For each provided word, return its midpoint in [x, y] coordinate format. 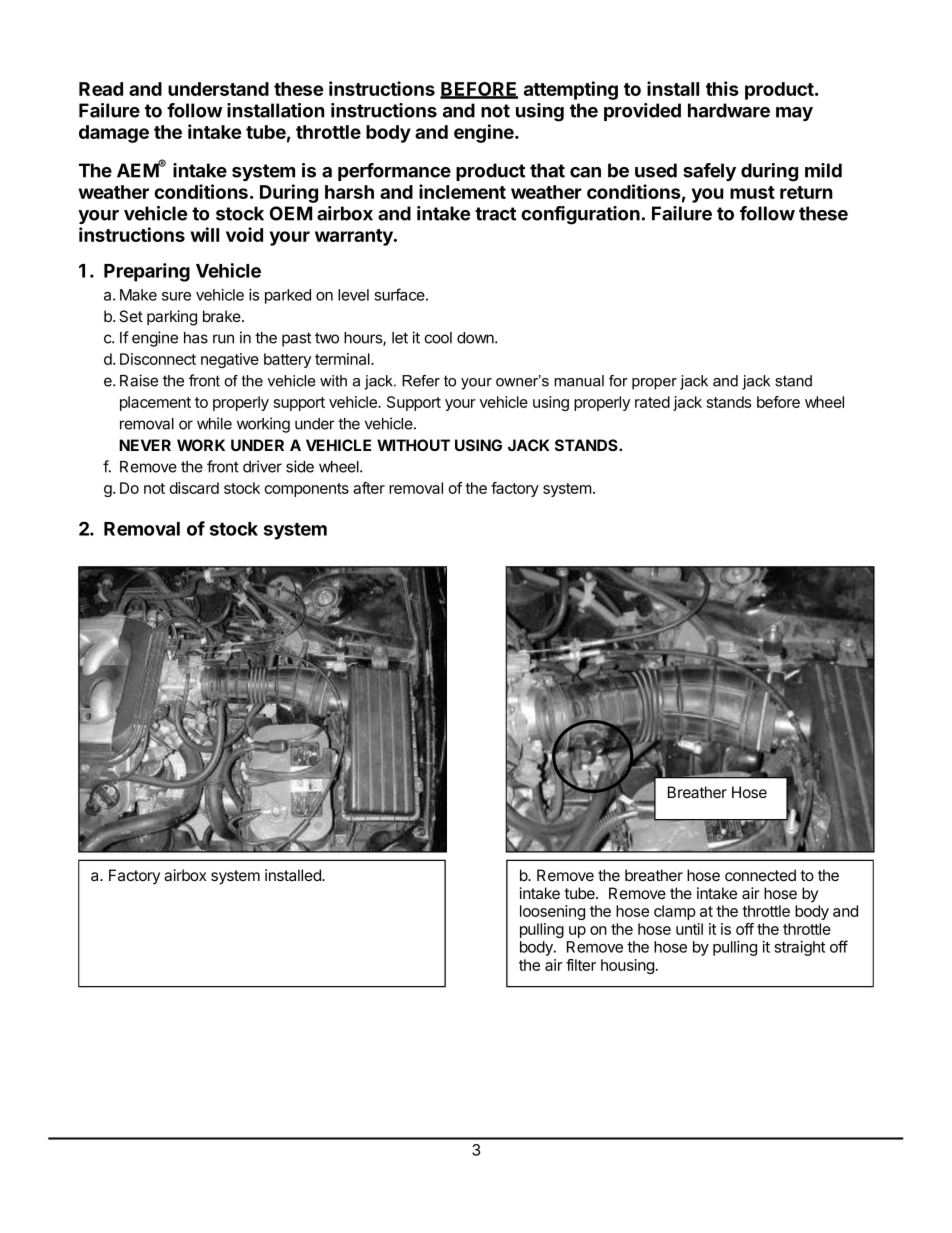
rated [652, 402]
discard [194, 488]
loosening [552, 912]
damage [114, 134]
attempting [571, 90]
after [369, 488]
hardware [729, 110]
